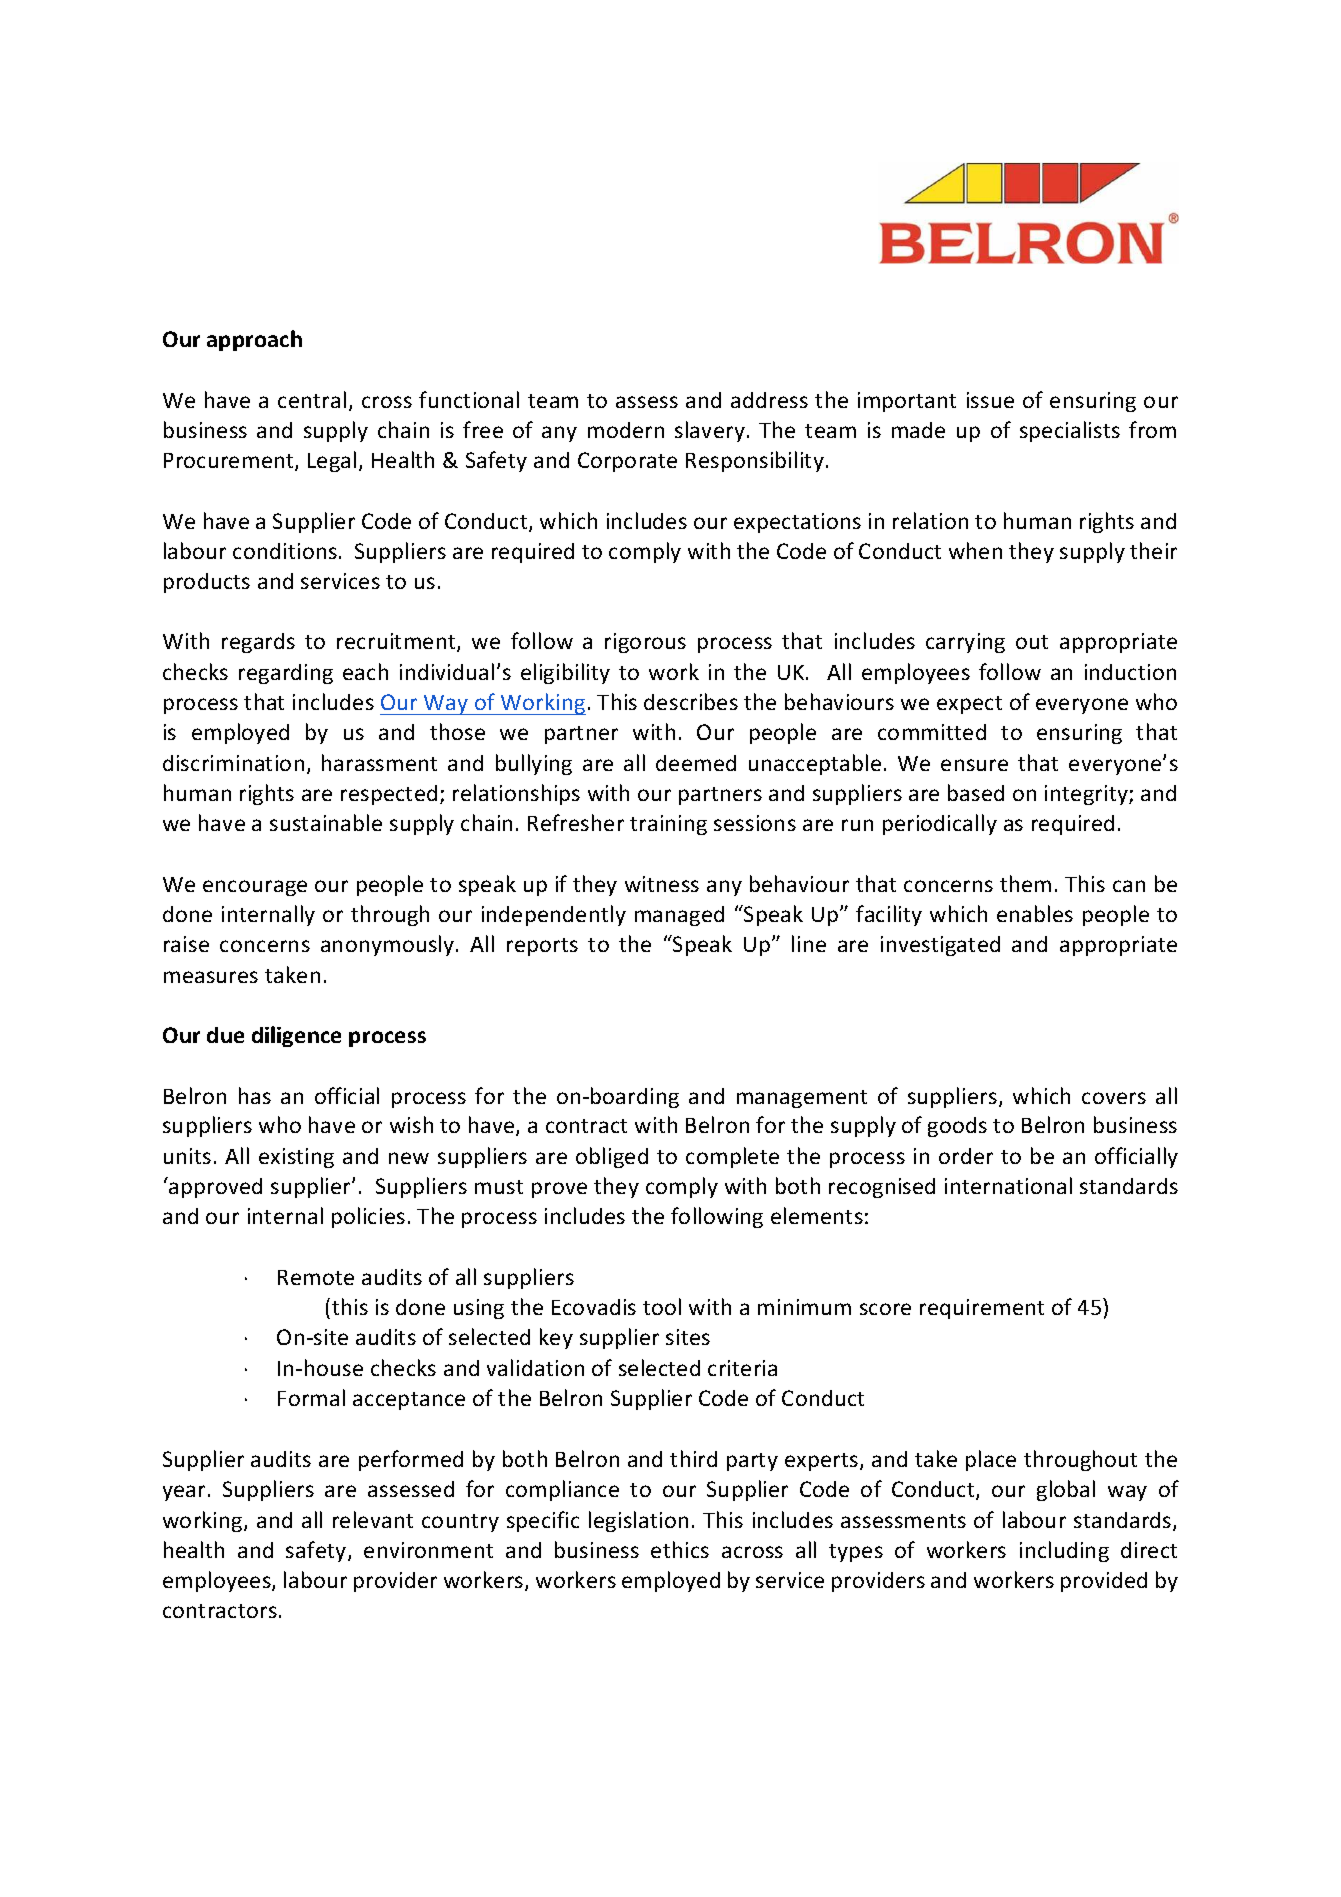  I want to click on managed, so click(679, 916).
